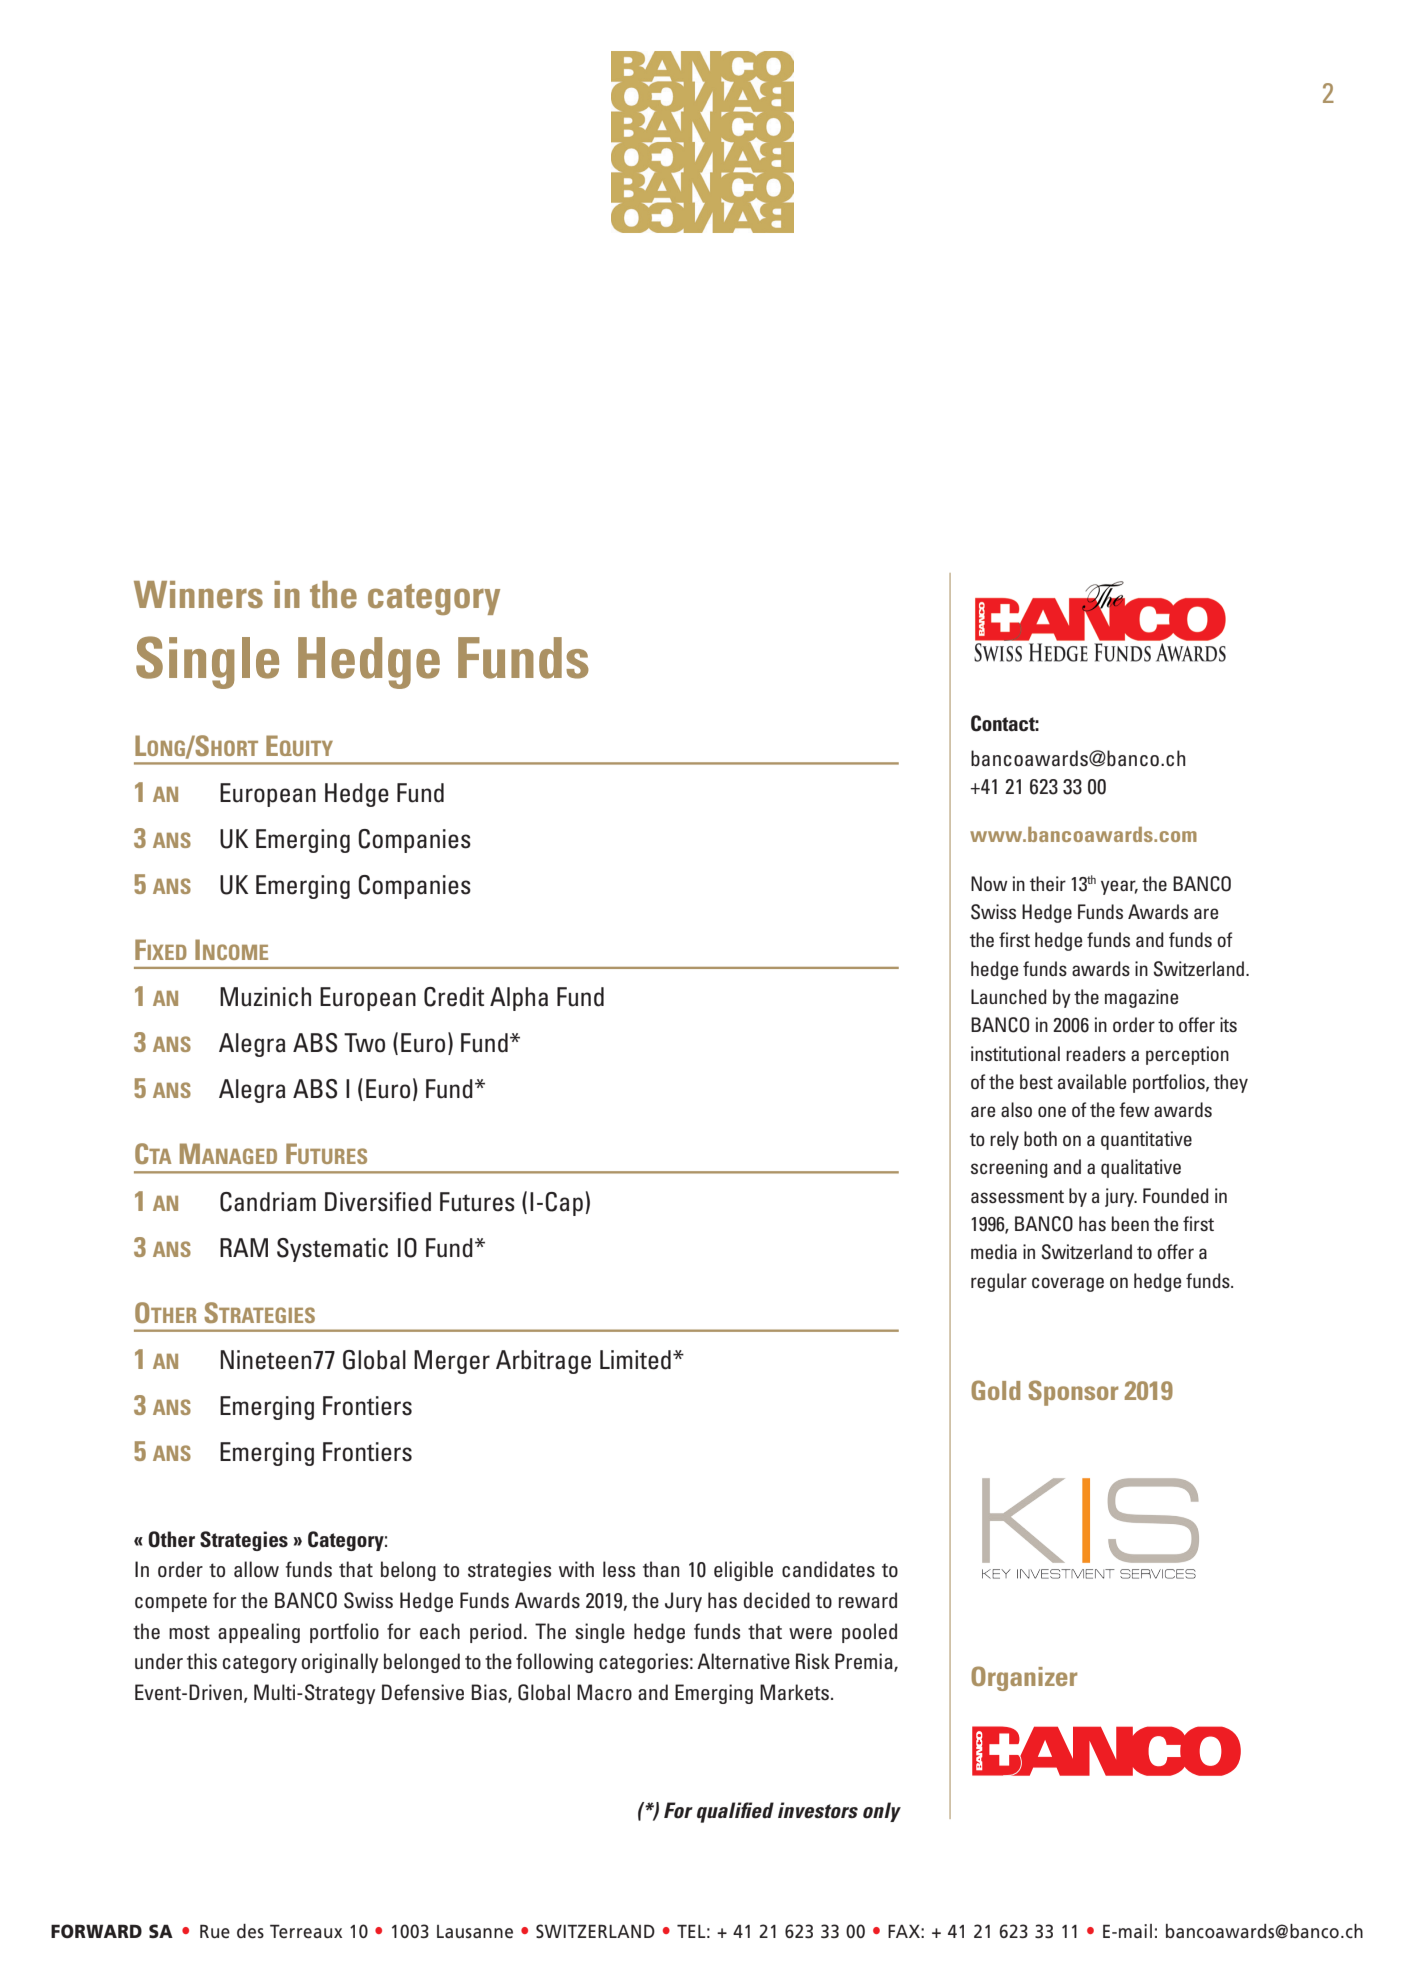 This screenshot has width=1405, height=1988. Describe the element at coordinates (452, 1362) in the screenshot. I see `Merger` at that location.
